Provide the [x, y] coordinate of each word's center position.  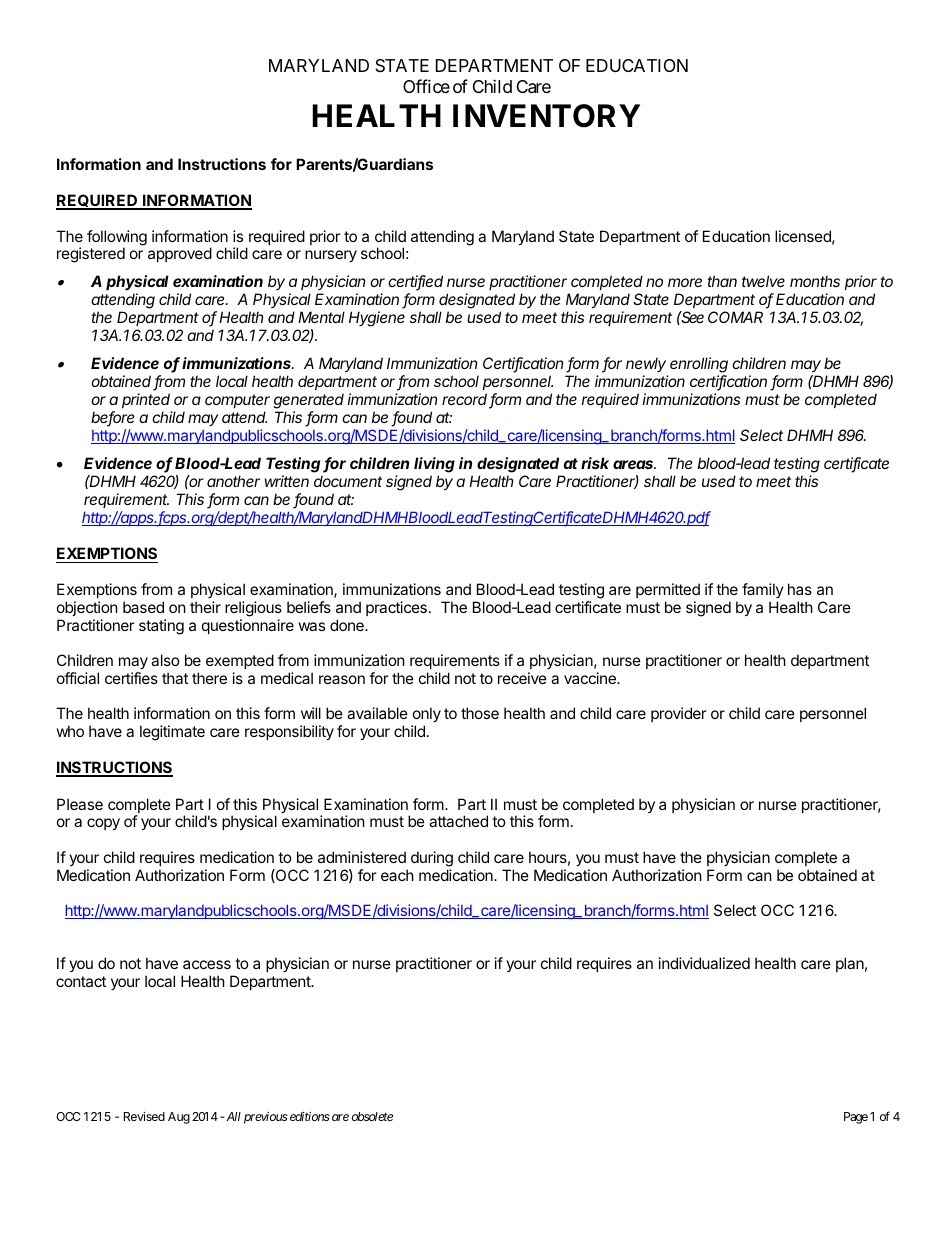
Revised [144, 1116]
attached [458, 821]
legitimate [172, 733]
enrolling [699, 366]
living [434, 465]
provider [679, 714]
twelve [763, 281]
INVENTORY [546, 116]
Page [856, 1118]
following [117, 239]
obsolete [372, 1116]
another [233, 481]
